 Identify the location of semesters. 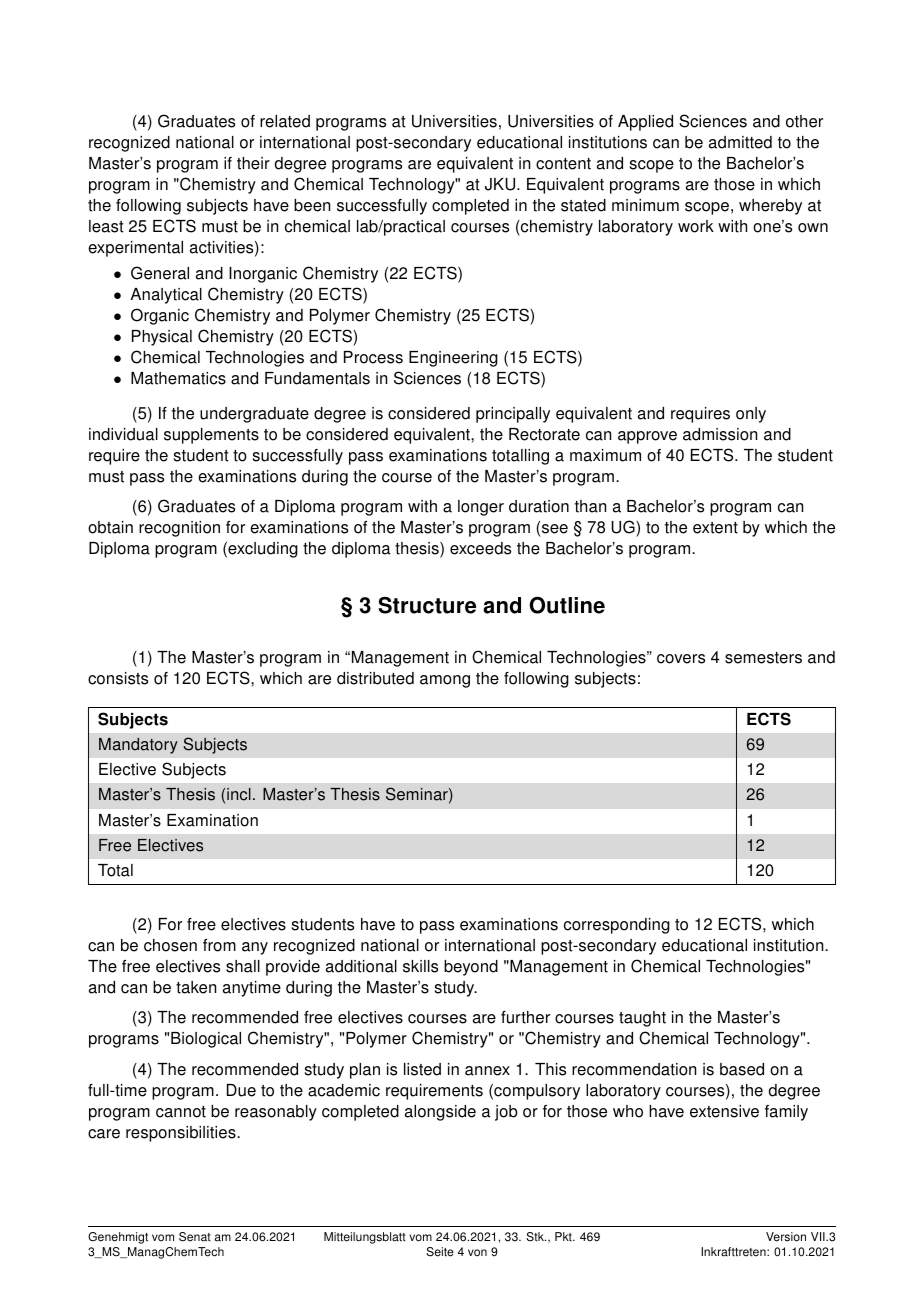
(763, 658).
